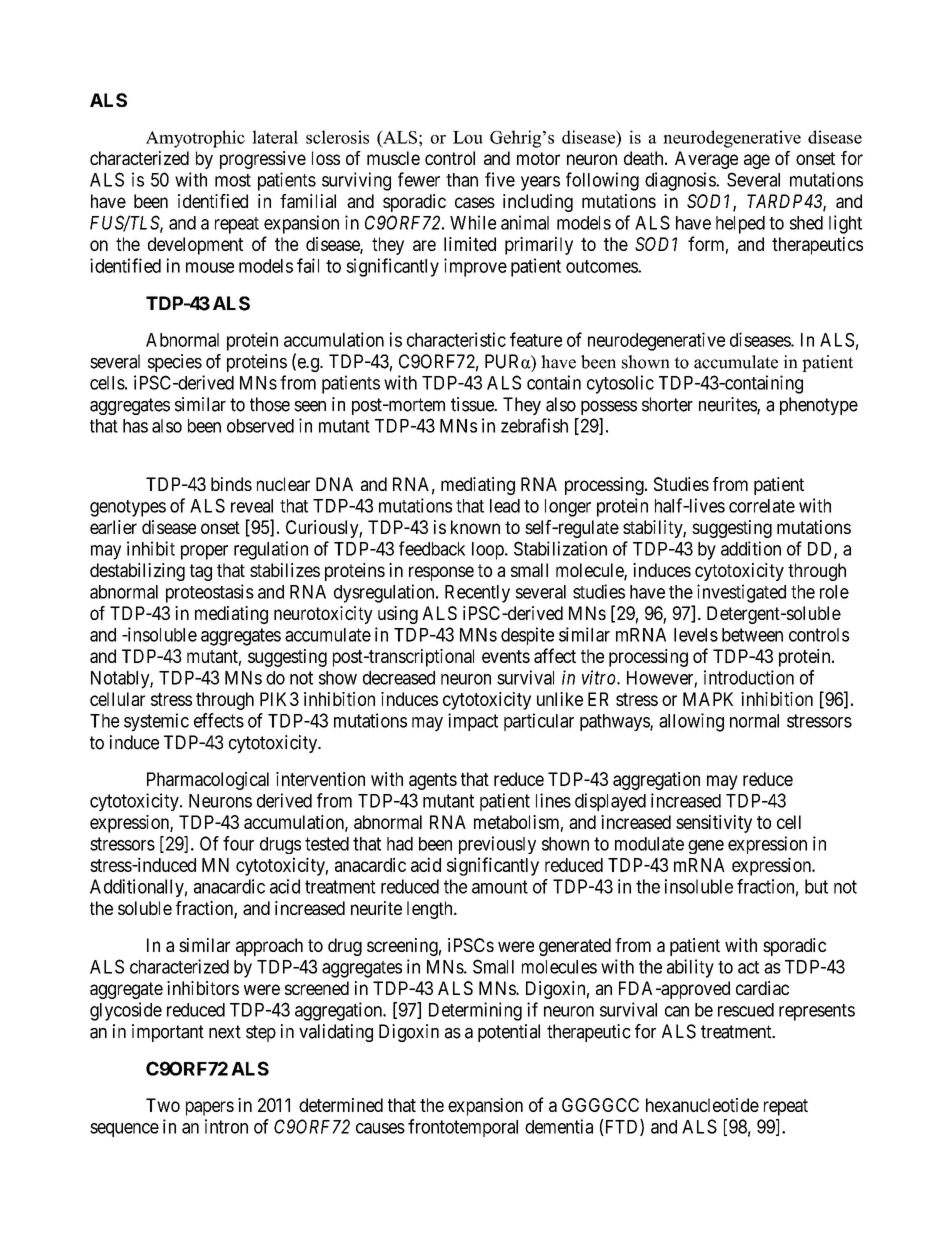 The height and width of the page is (1233, 952). I want to click on Average, so click(706, 160).
